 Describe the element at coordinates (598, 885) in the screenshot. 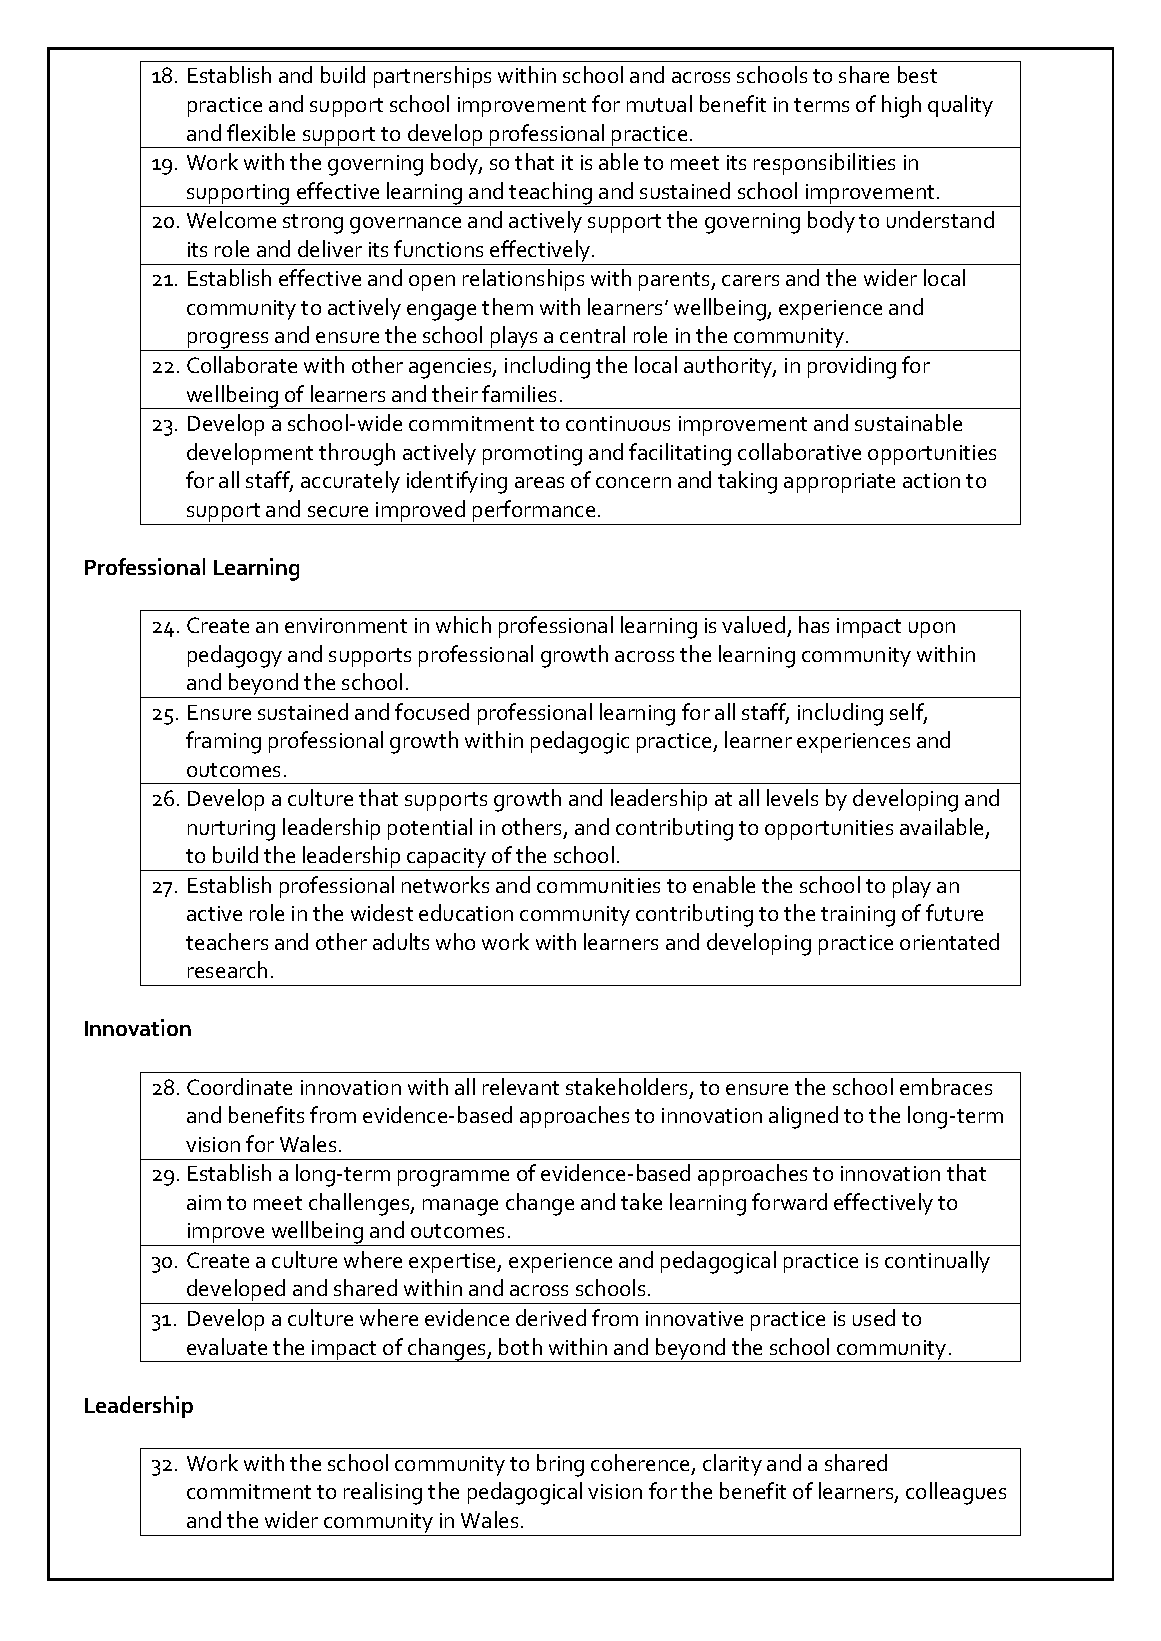

I see `communities` at that location.
